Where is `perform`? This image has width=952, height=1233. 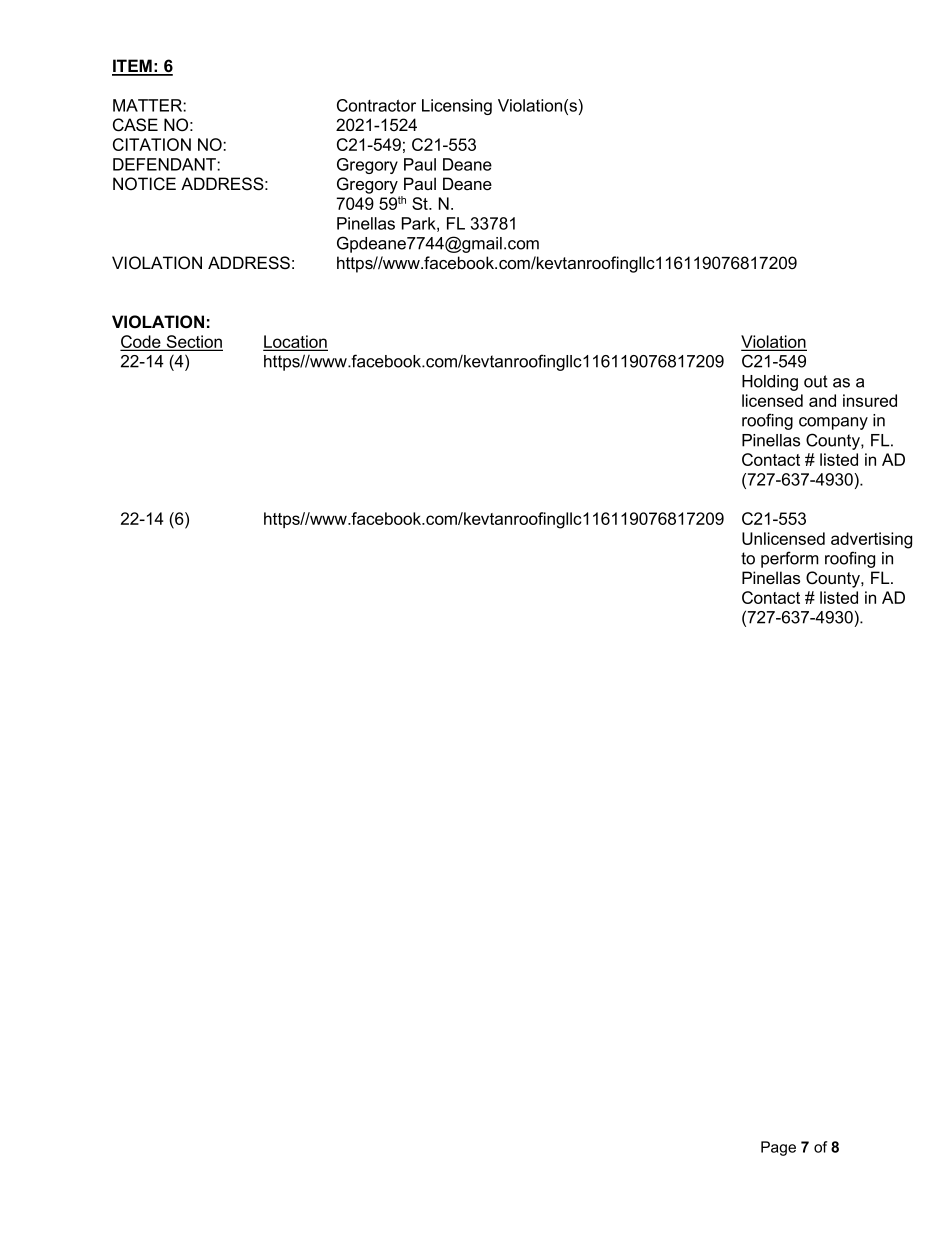
perform is located at coordinates (790, 559).
